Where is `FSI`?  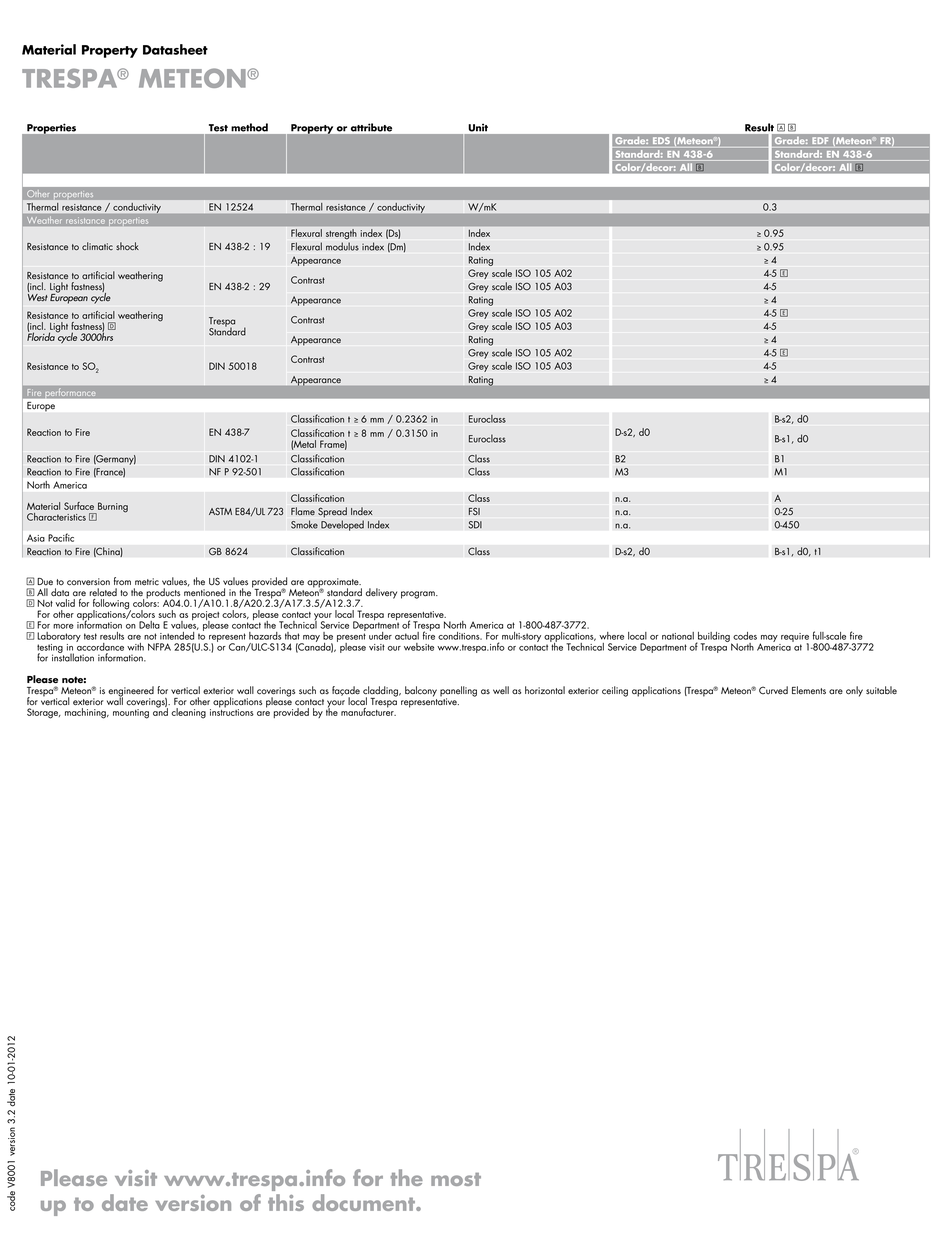
FSI is located at coordinates (474, 511).
